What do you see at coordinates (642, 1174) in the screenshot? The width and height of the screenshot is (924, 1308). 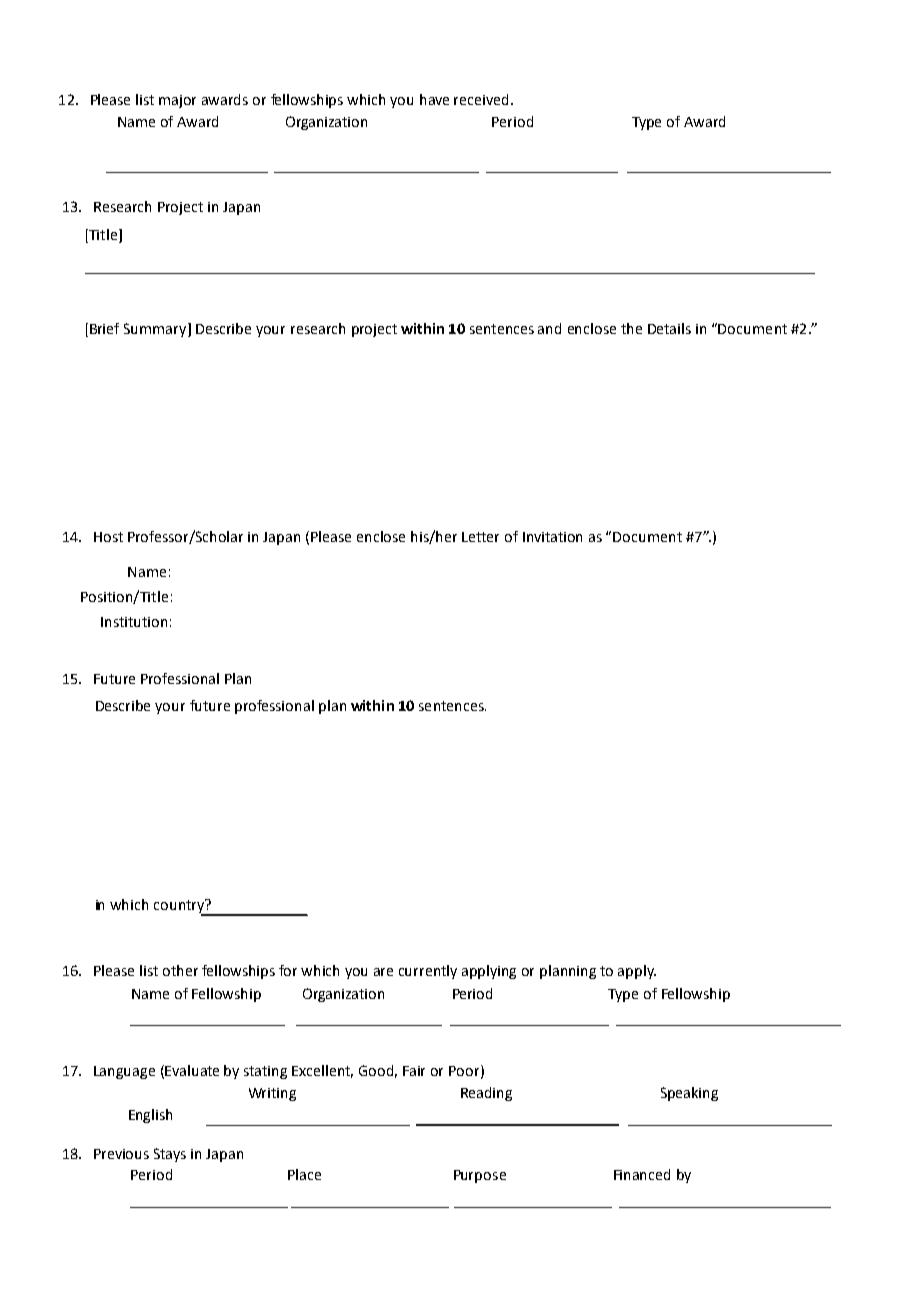 I see `Financed` at bounding box center [642, 1174].
